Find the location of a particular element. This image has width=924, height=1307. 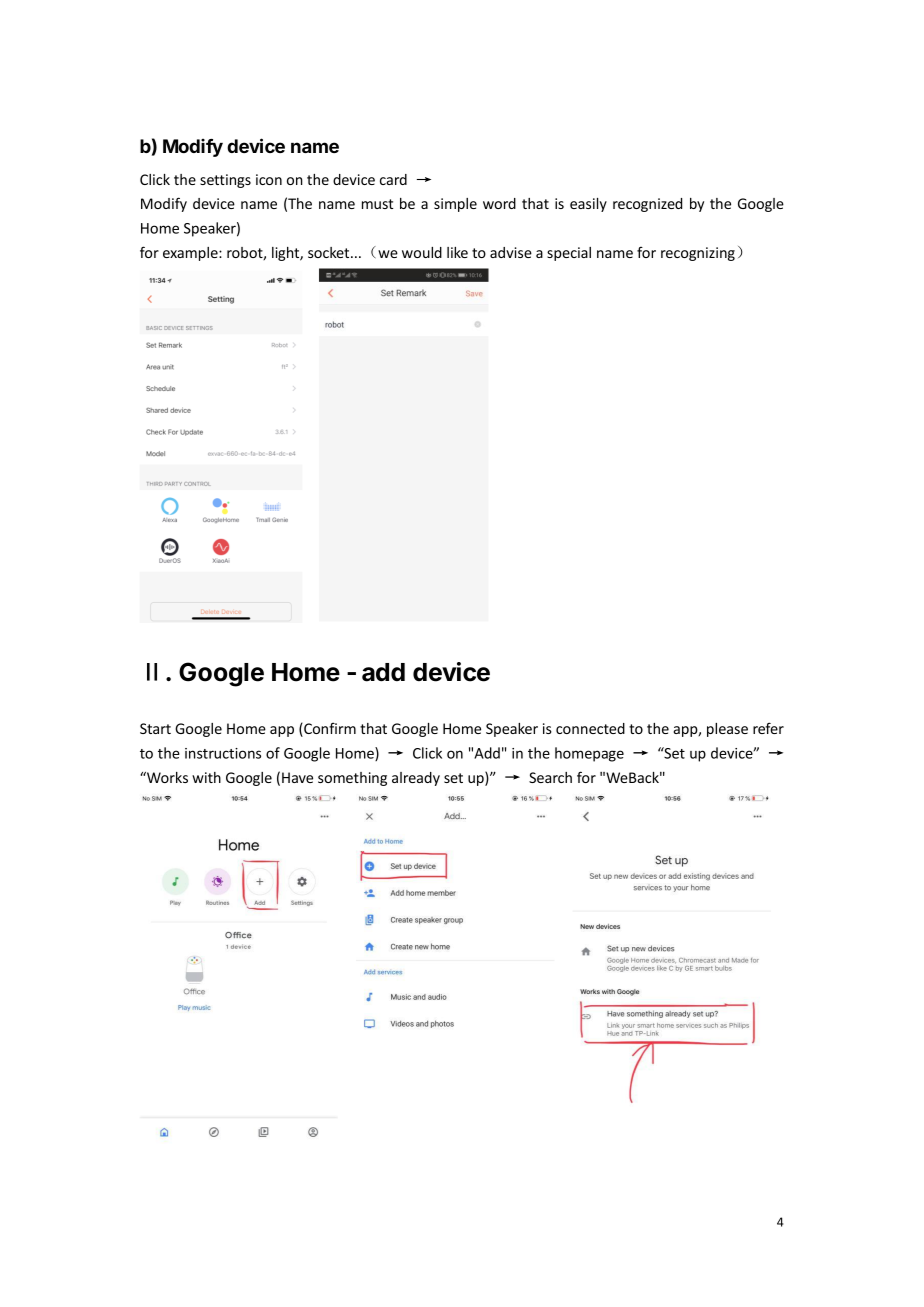

Start is located at coordinates (155, 728).
